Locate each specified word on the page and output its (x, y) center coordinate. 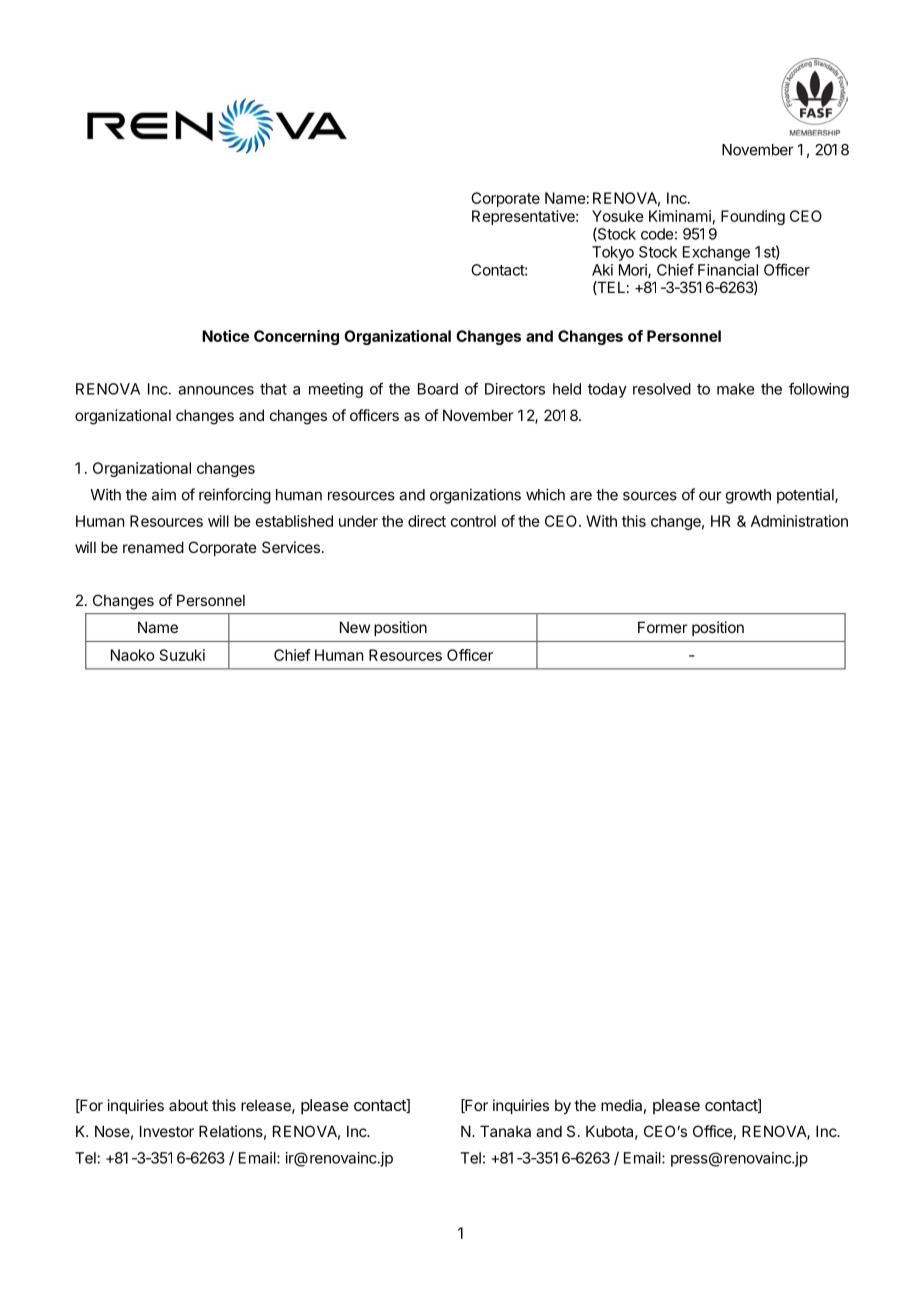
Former (662, 627)
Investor (167, 1131)
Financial (728, 270)
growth (748, 496)
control (473, 521)
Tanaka (505, 1131)
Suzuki (182, 655)
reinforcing (235, 496)
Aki (602, 270)
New (355, 627)
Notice (225, 336)
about (188, 1105)
